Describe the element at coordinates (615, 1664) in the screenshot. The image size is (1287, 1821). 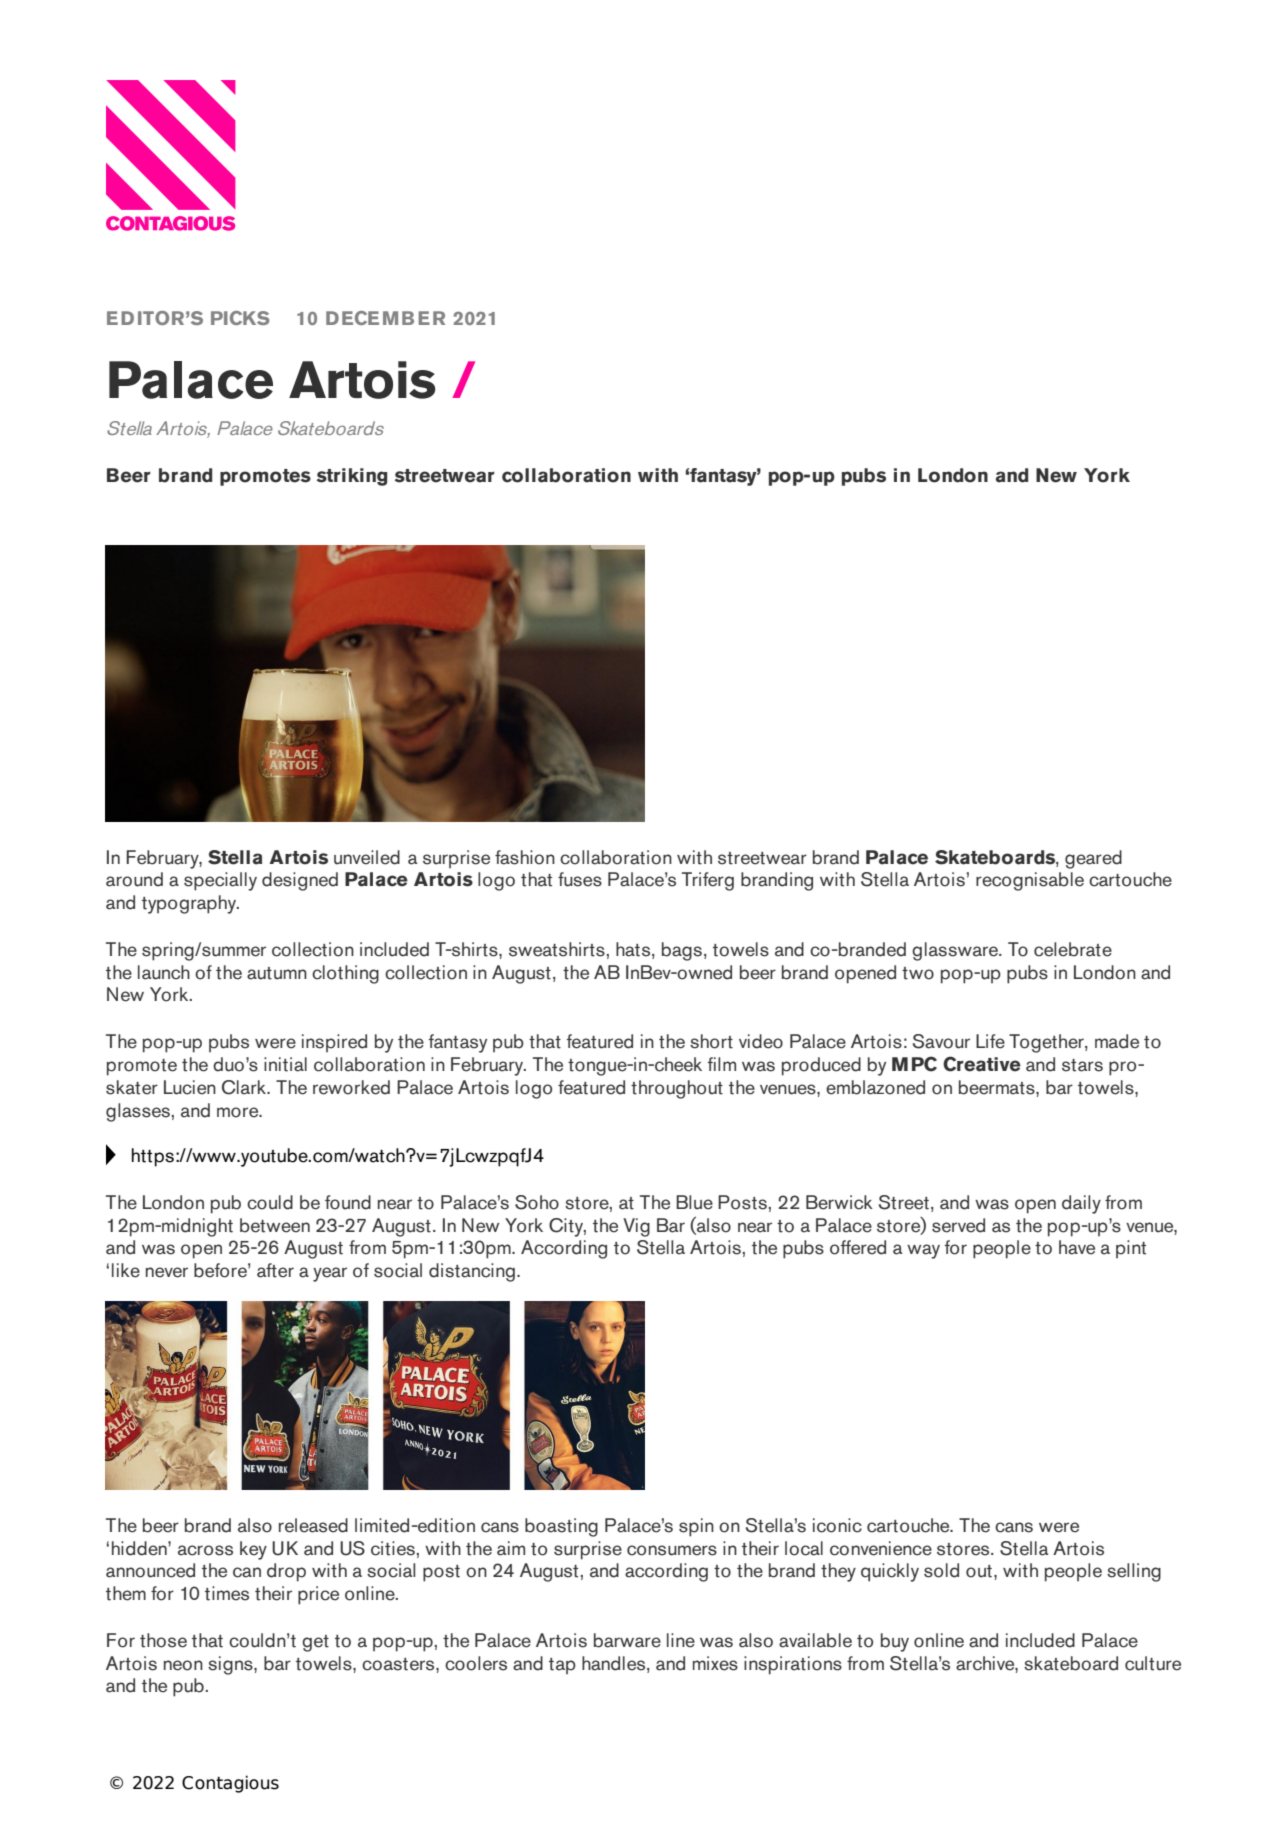
I see `handles` at that location.
